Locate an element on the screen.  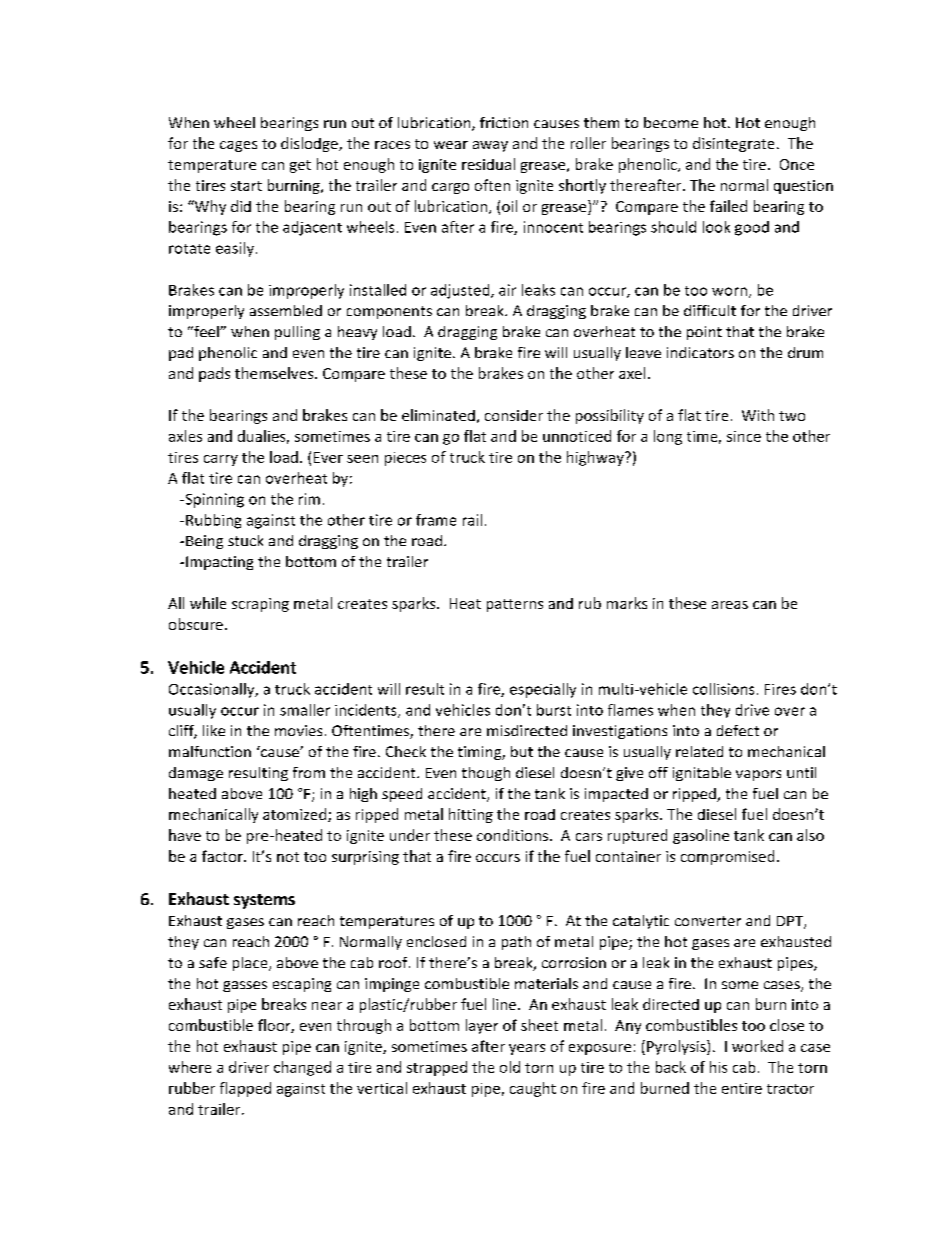
his is located at coordinates (718, 1067).
